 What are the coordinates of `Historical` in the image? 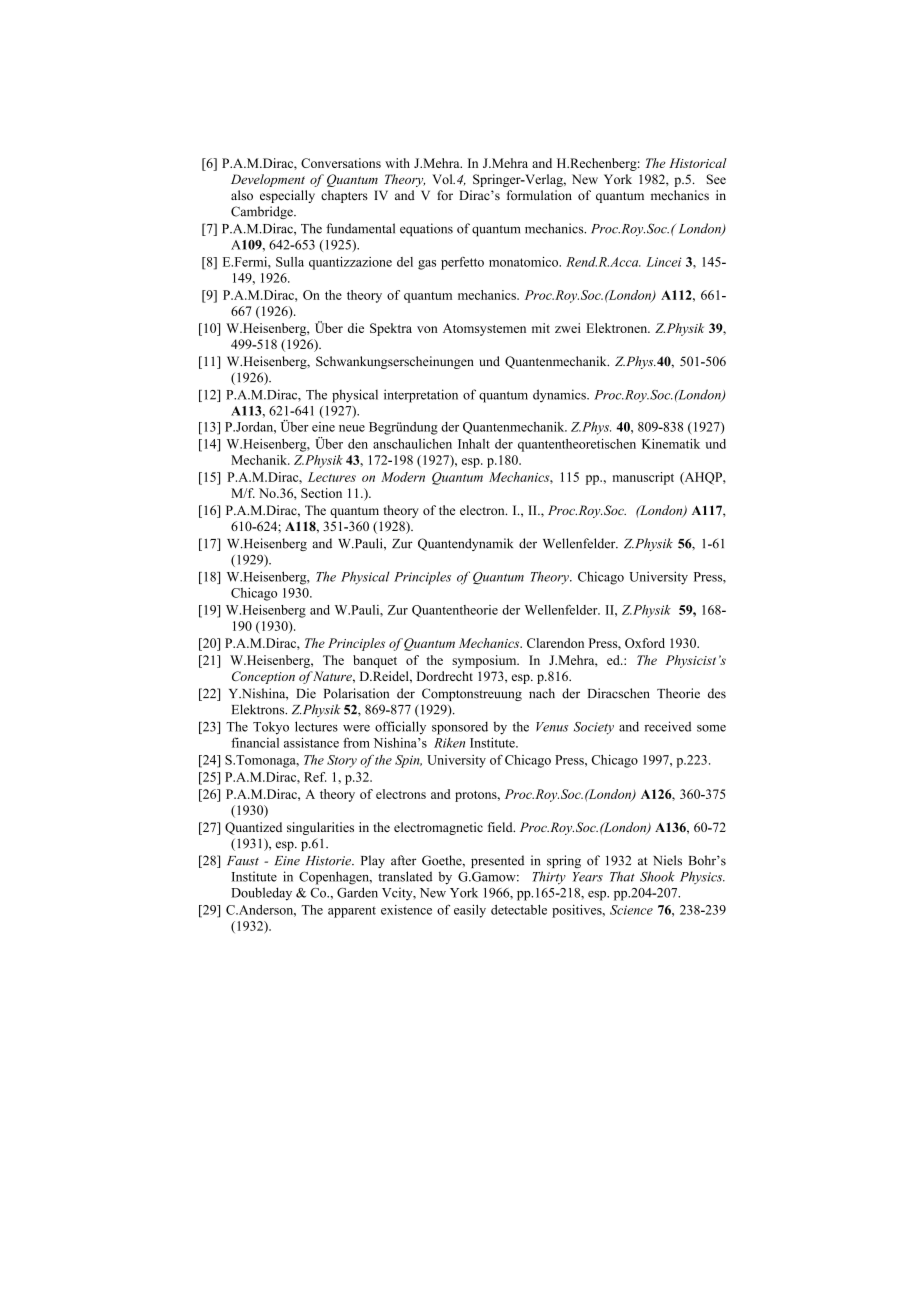 It's located at (698, 163).
